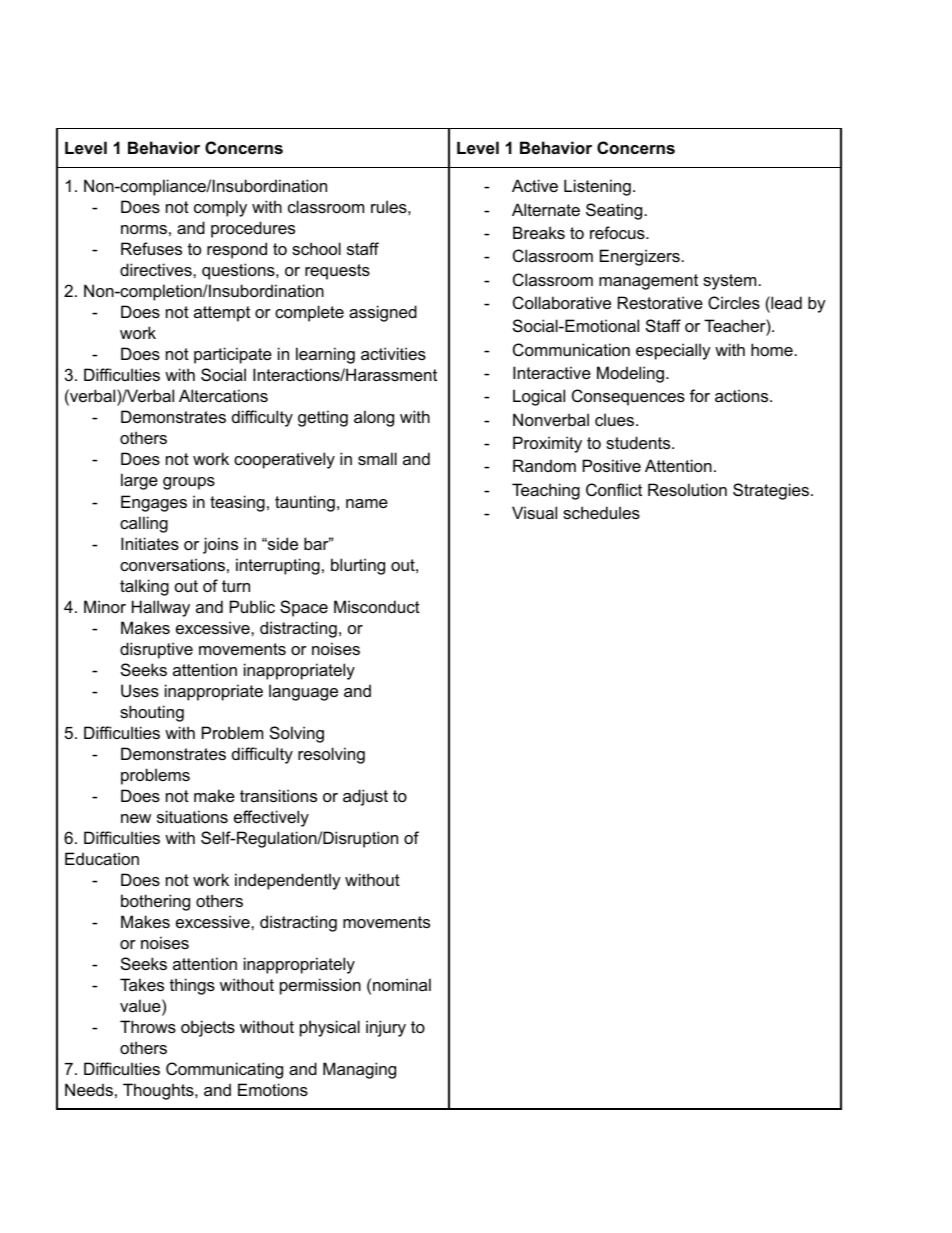 The height and width of the screenshot is (1233, 952). I want to click on adjust, so click(365, 797).
